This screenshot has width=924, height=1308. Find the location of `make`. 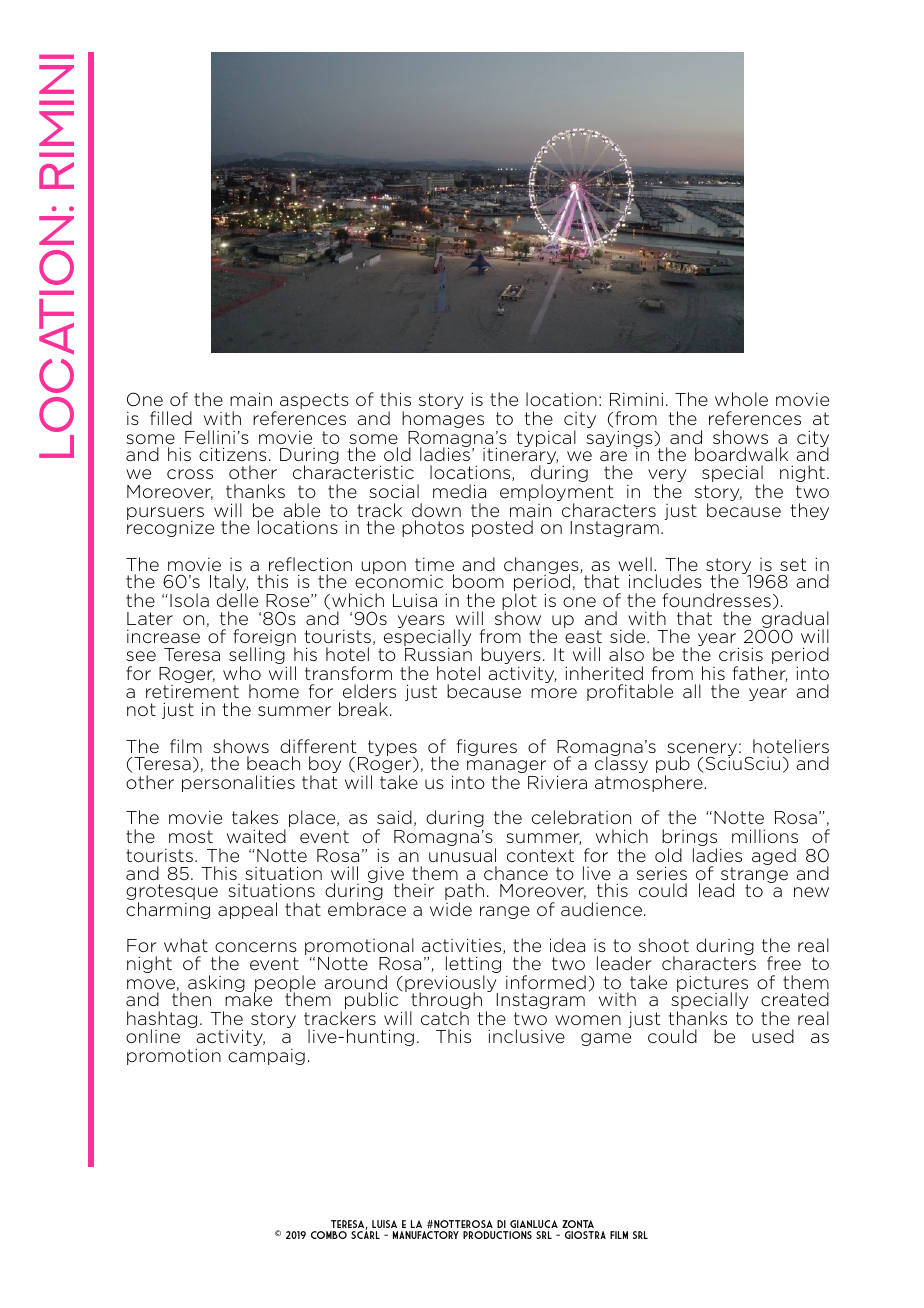

make is located at coordinates (248, 998).
